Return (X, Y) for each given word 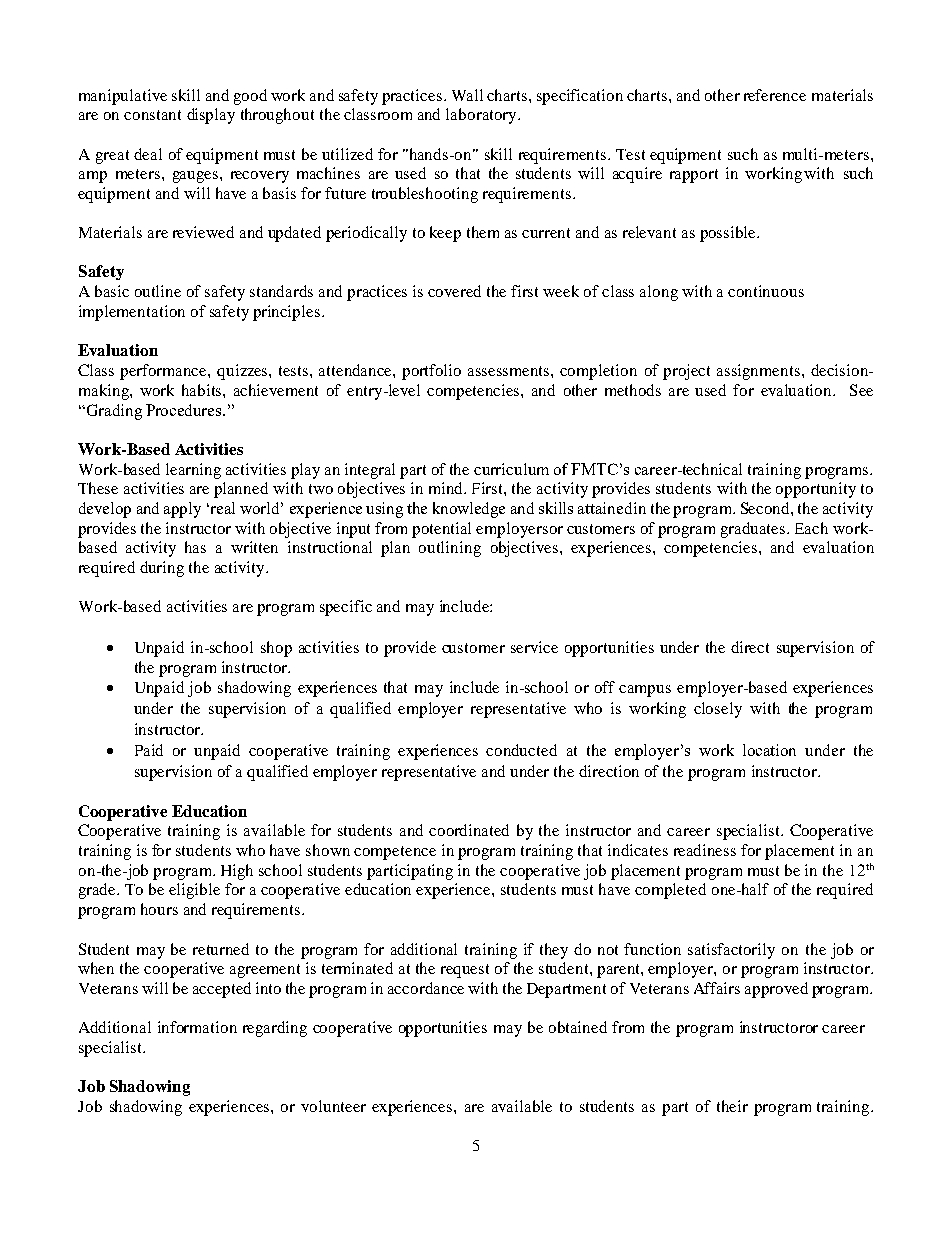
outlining (450, 549)
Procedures (185, 410)
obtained (578, 1027)
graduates (754, 530)
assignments (758, 372)
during (162, 569)
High (237, 872)
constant (152, 115)
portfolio (431, 372)
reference (775, 95)
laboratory (482, 116)
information (197, 1027)
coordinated (469, 830)
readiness (705, 850)
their (732, 1106)
